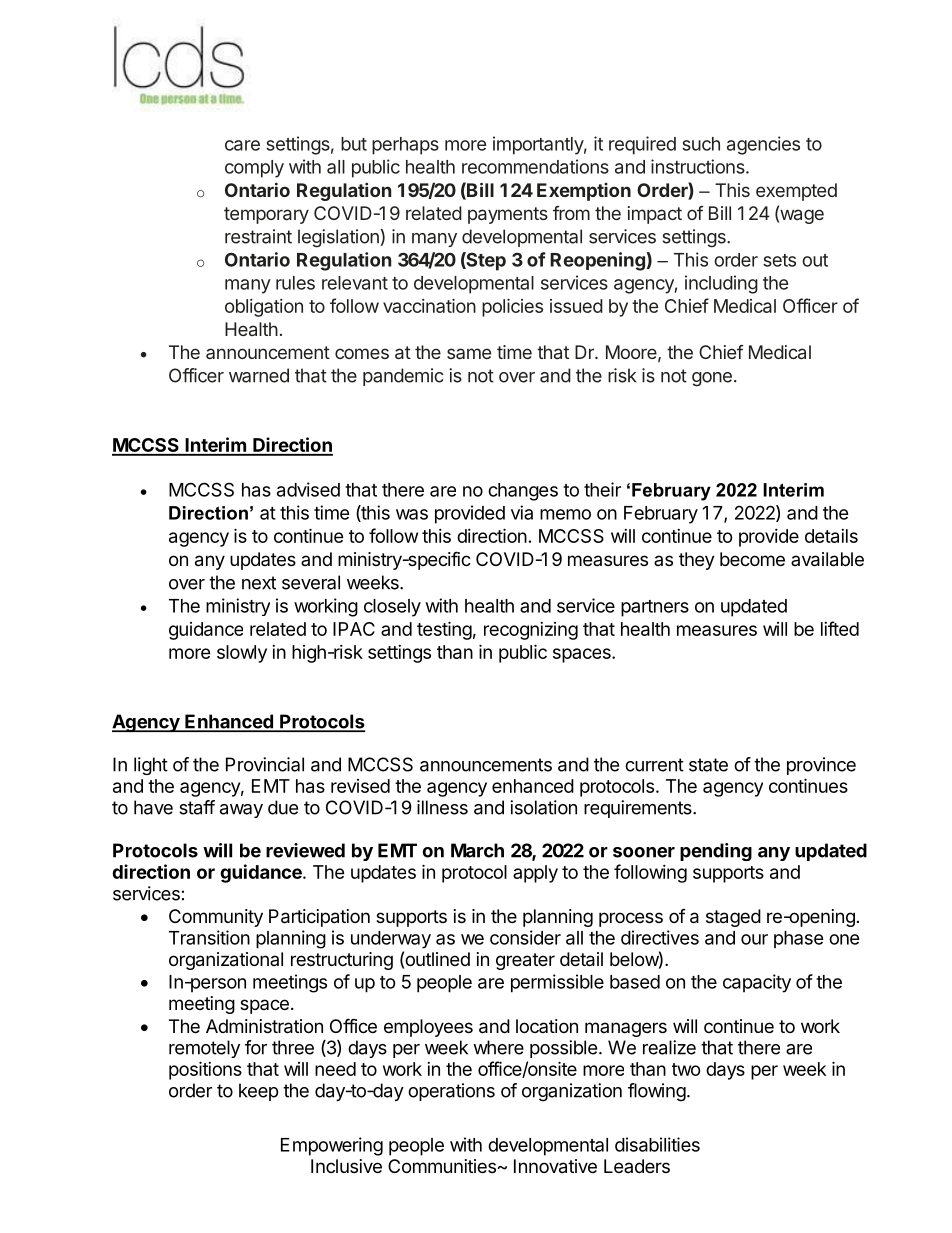 The image size is (952, 1233). Describe the element at coordinates (840, 628) in the document. I see `lifted` at that location.
